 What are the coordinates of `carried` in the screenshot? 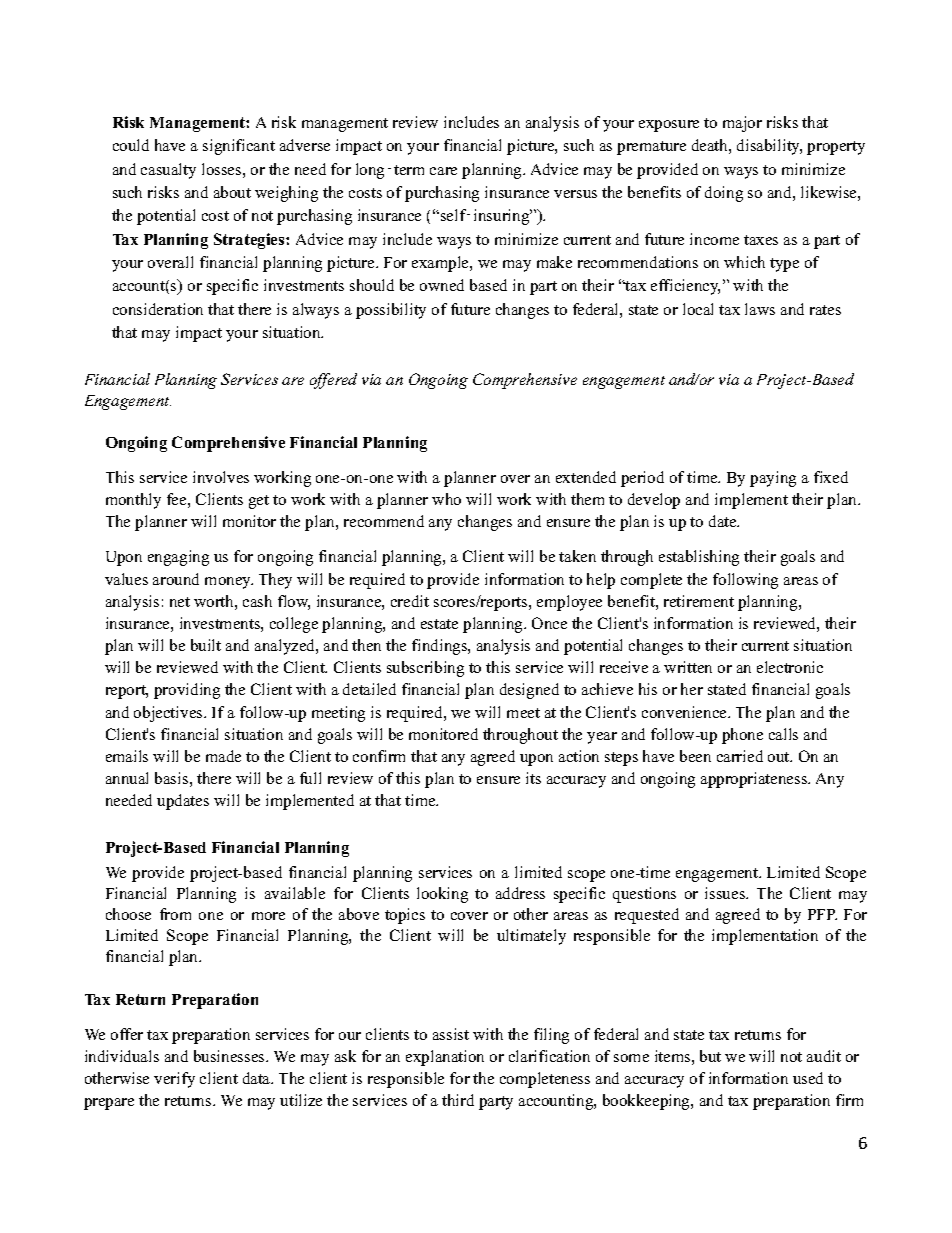 It's located at (740, 756).
